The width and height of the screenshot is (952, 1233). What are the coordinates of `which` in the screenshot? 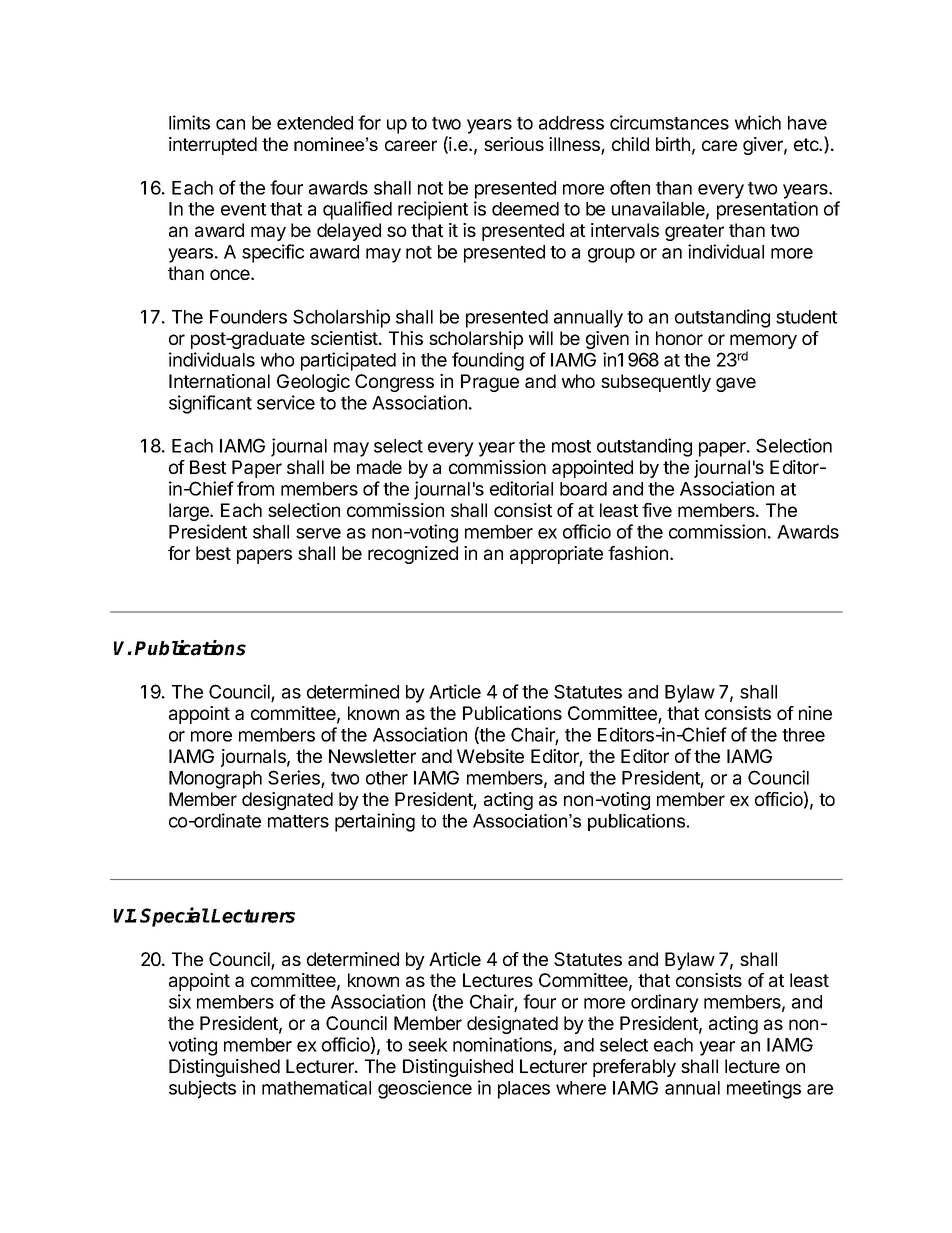 It's located at (758, 122).
